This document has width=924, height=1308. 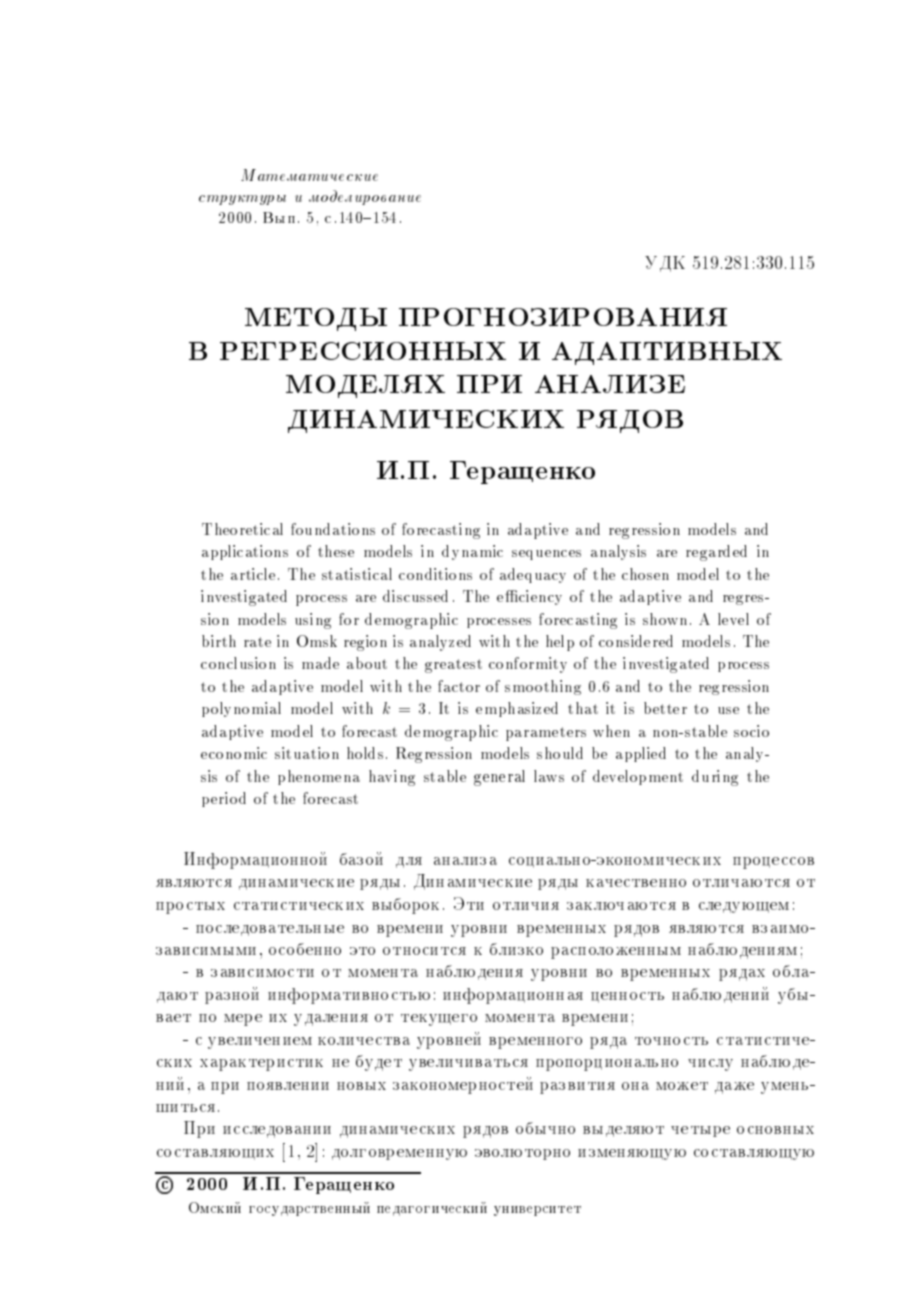 What do you see at coordinates (320, 663) in the document?
I see `made` at bounding box center [320, 663].
